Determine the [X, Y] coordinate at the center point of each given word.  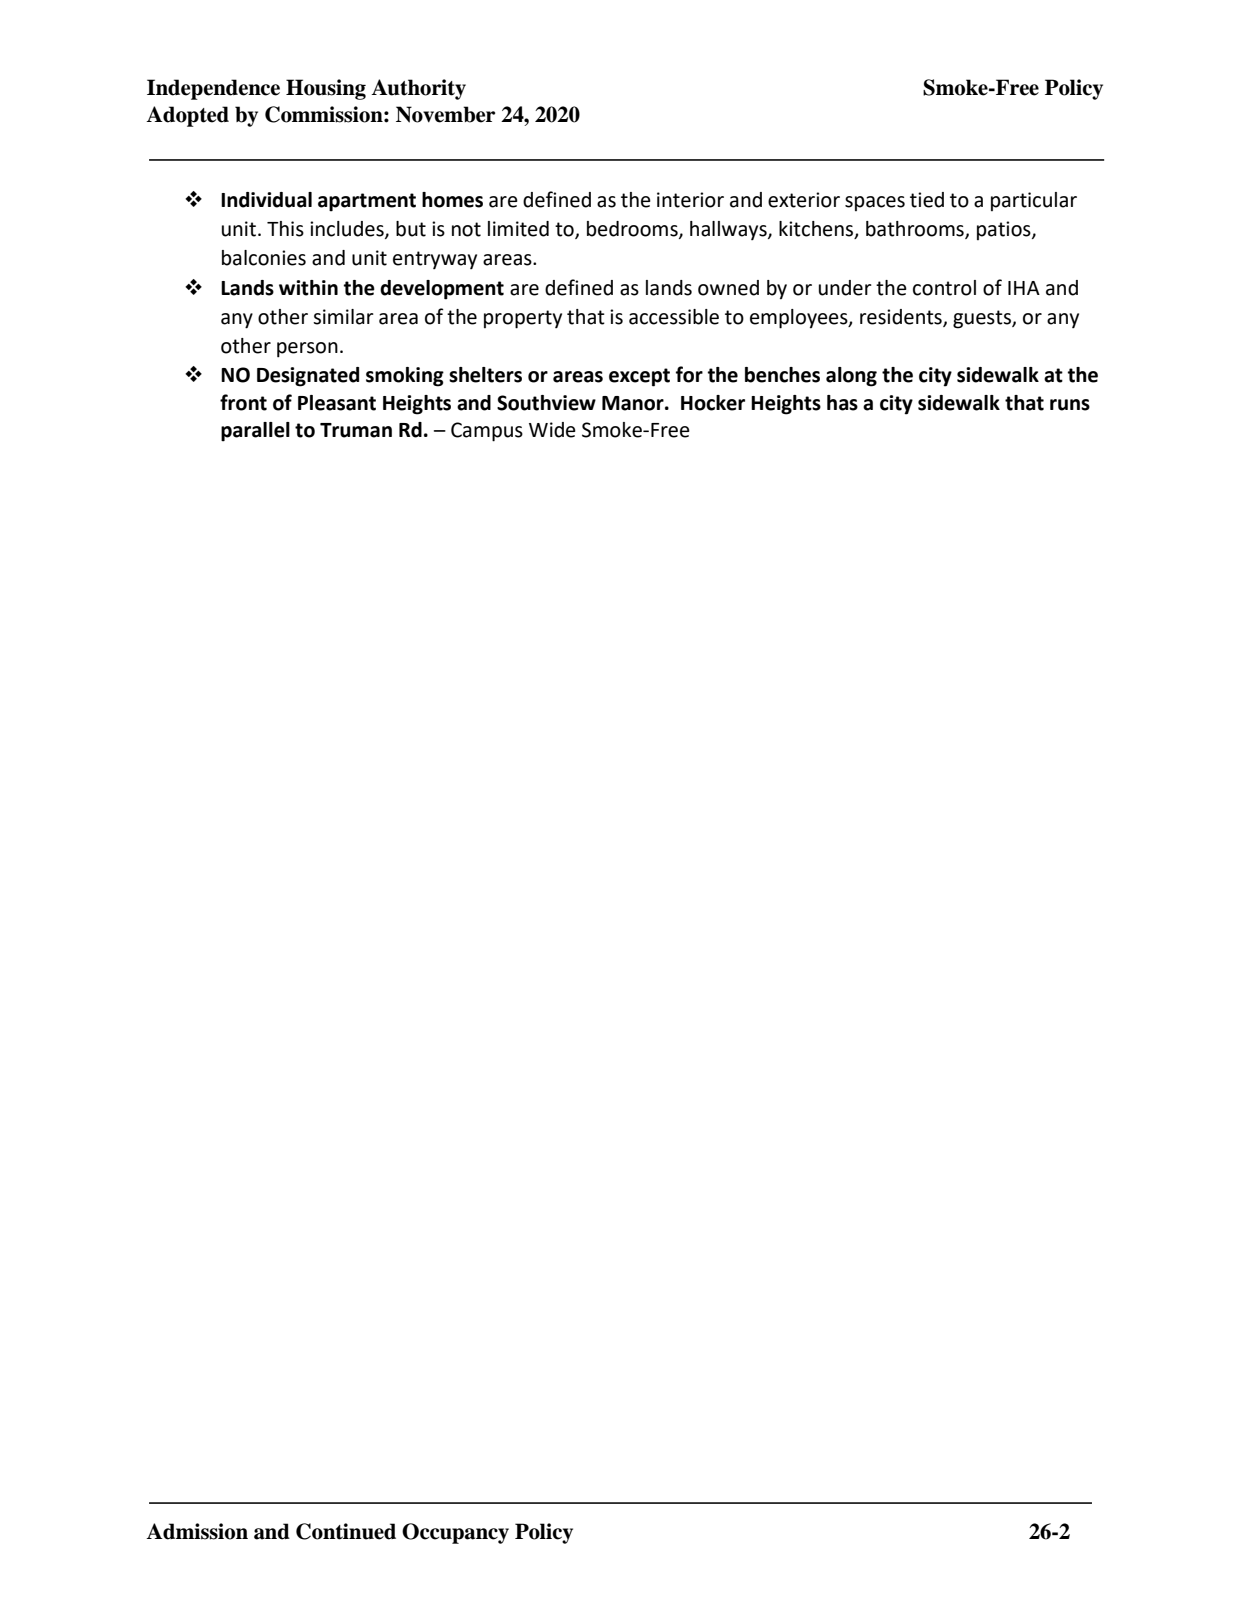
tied [927, 200]
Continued [346, 1531]
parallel [255, 432]
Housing [326, 89]
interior [690, 200]
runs [1070, 405]
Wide [552, 430]
